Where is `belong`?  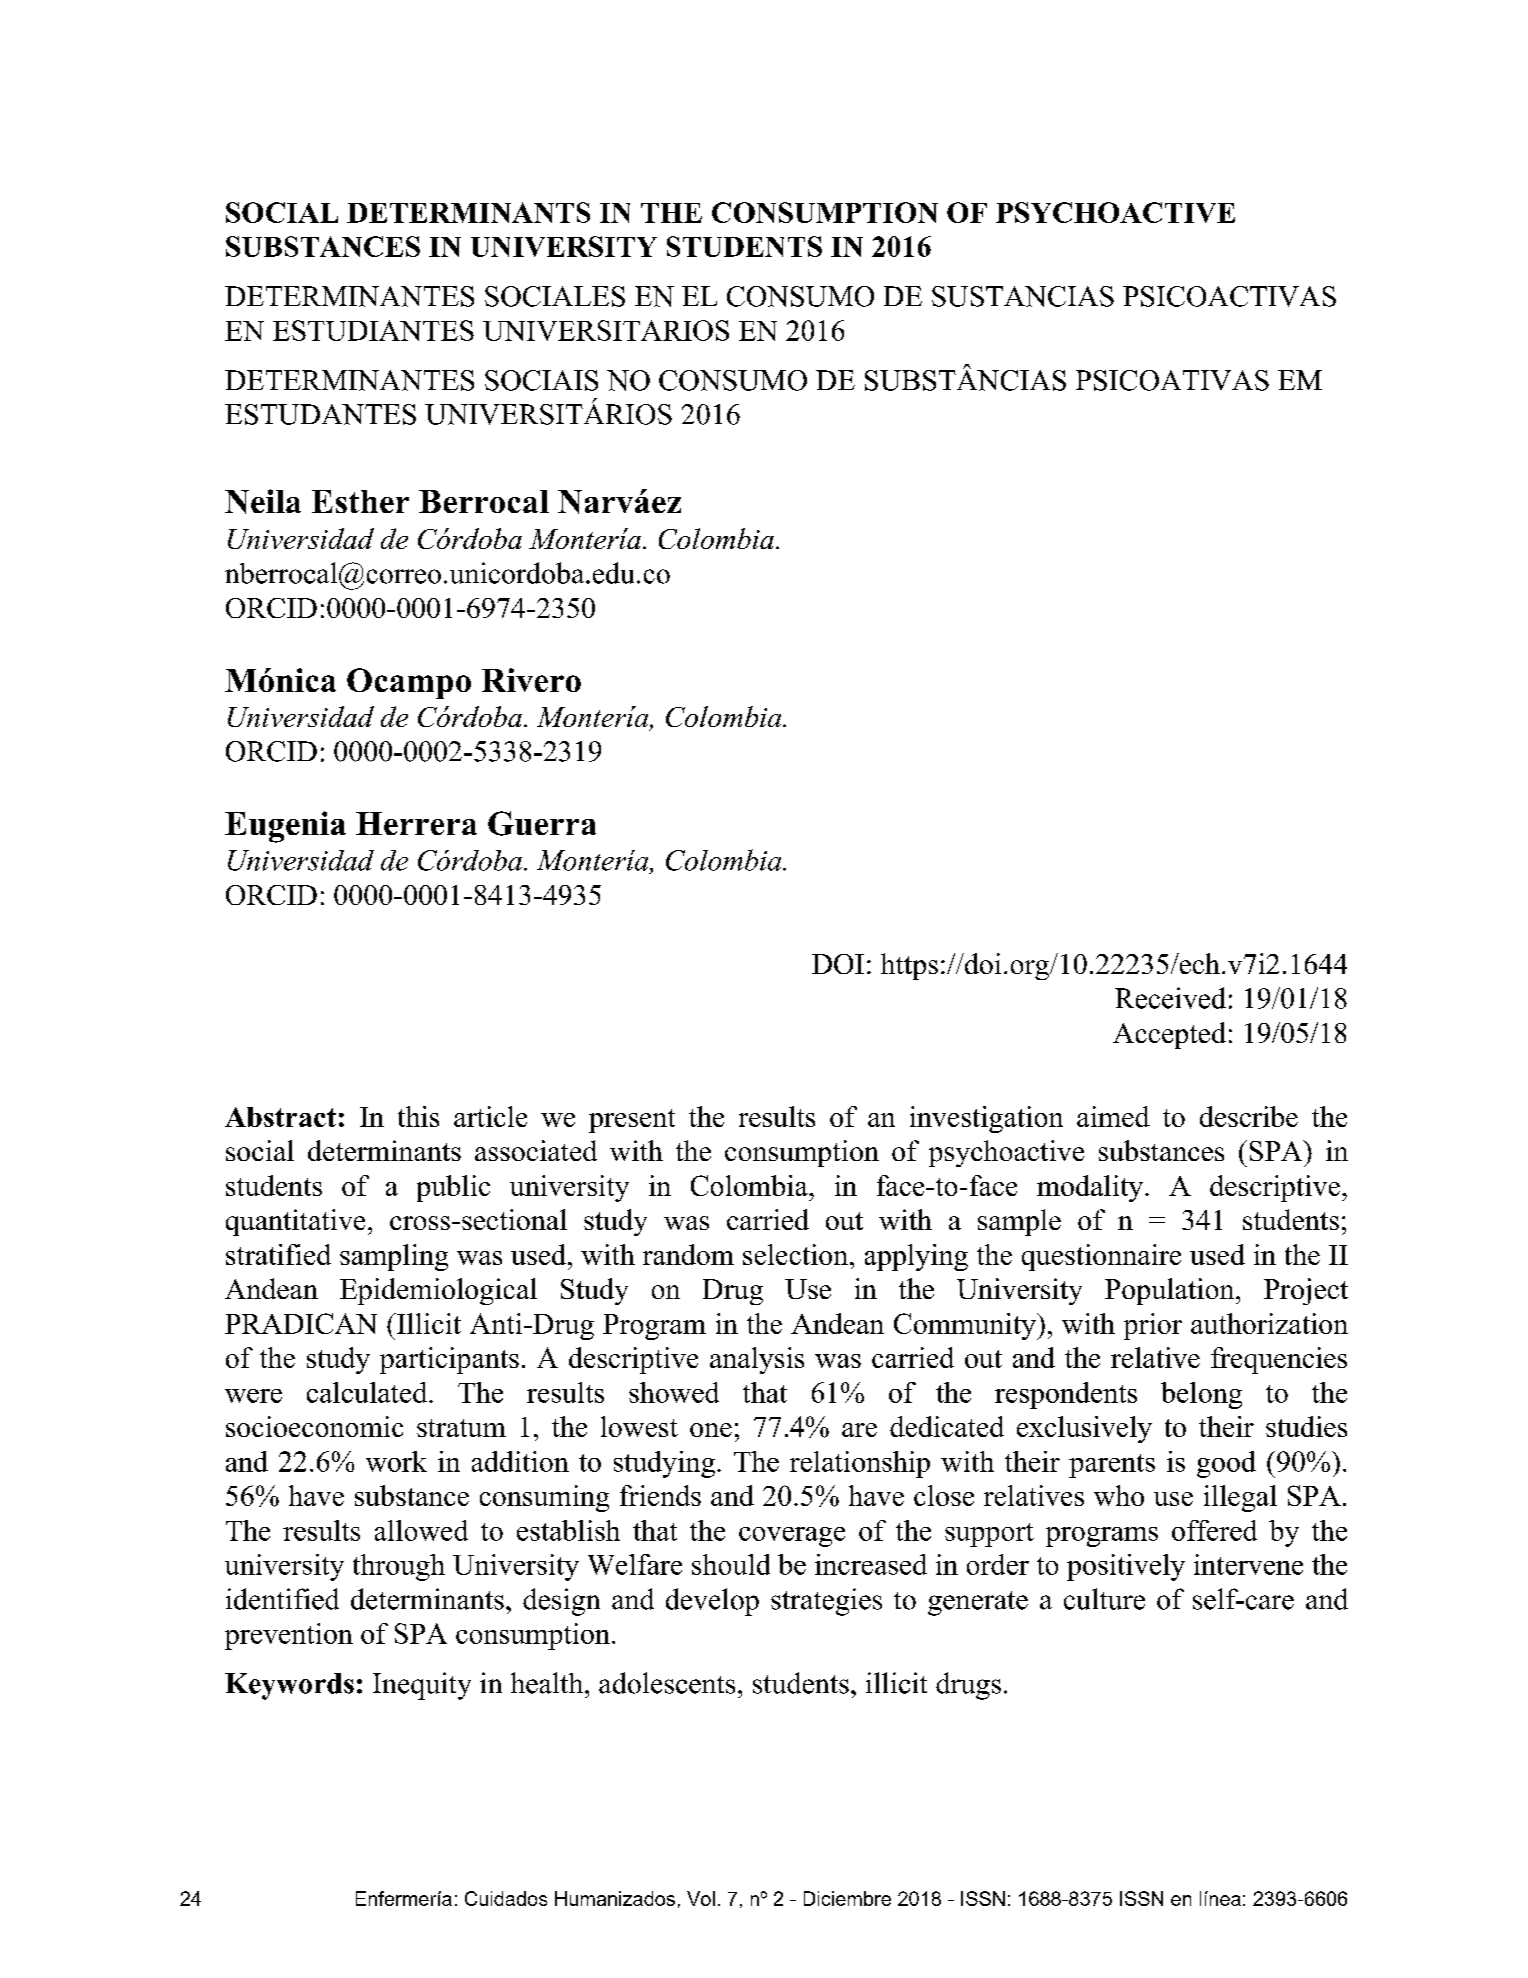 belong is located at coordinates (1201, 1395).
